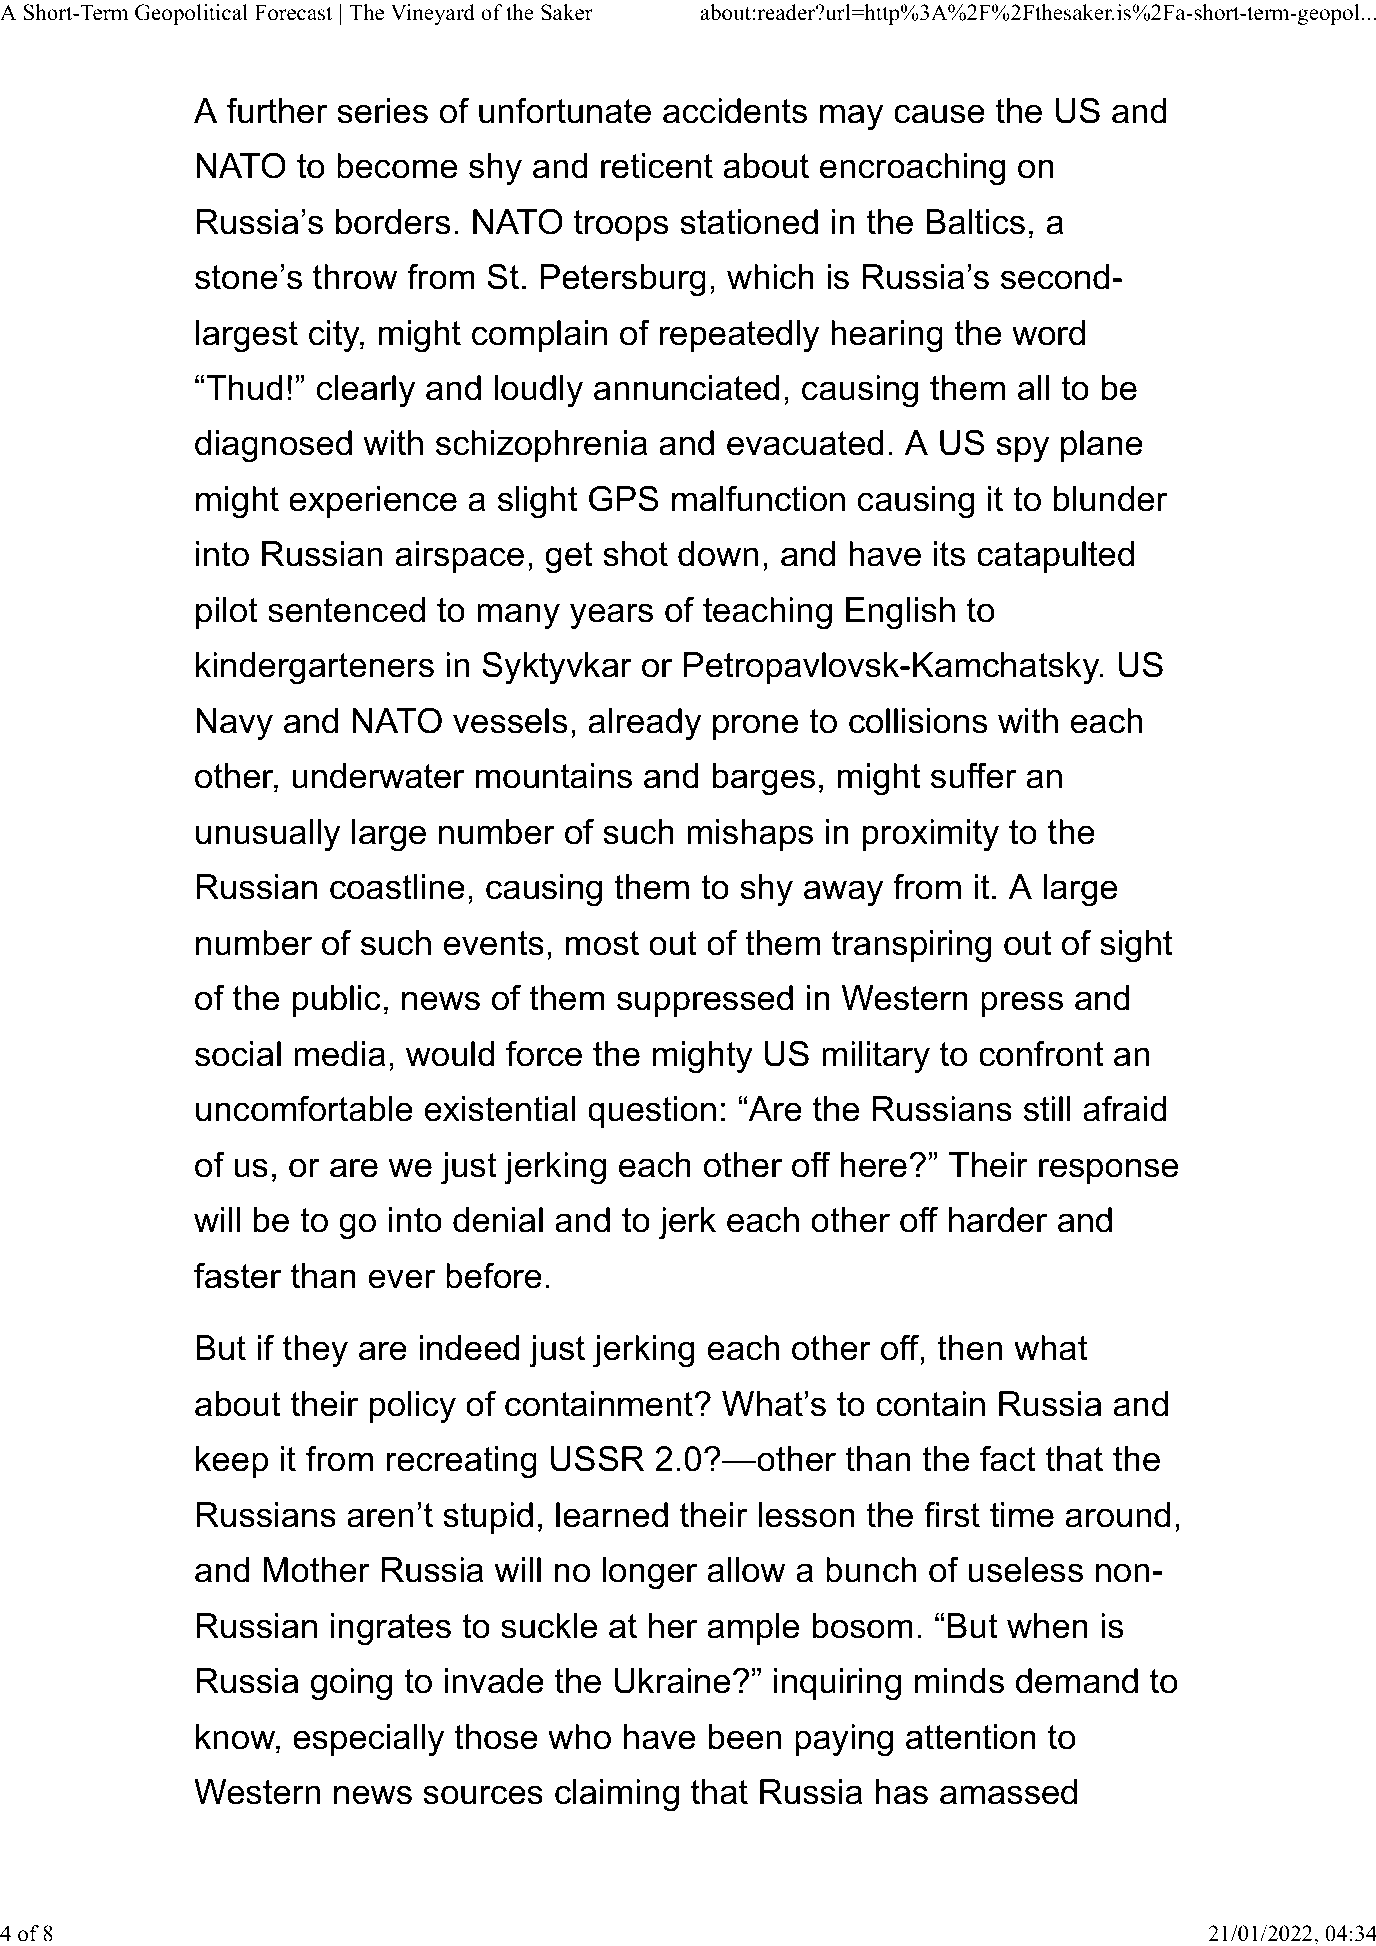 The image size is (1376, 1946). I want to click on confront, so click(1041, 1053).
